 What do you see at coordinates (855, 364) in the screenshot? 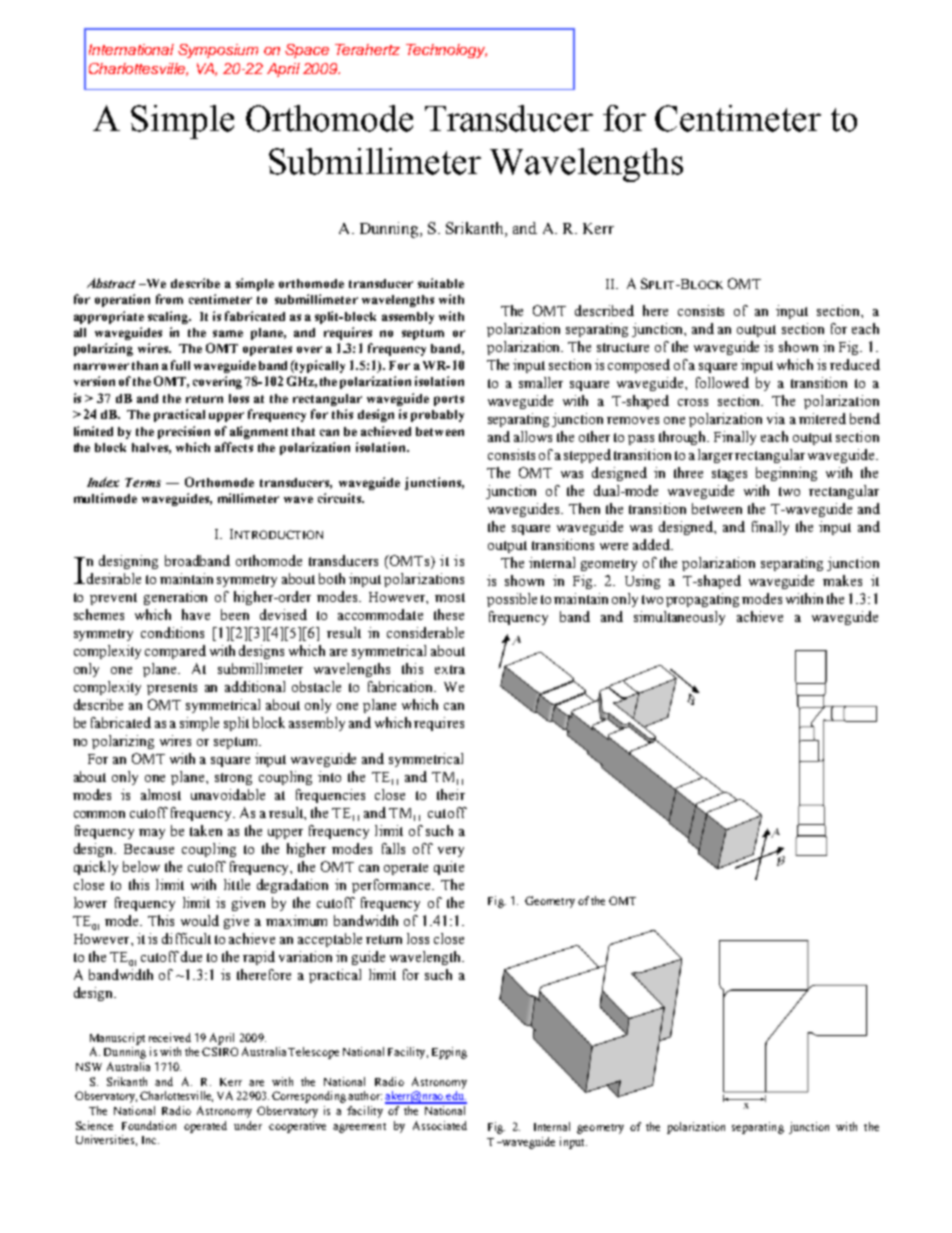
I see `reduced` at bounding box center [855, 364].
